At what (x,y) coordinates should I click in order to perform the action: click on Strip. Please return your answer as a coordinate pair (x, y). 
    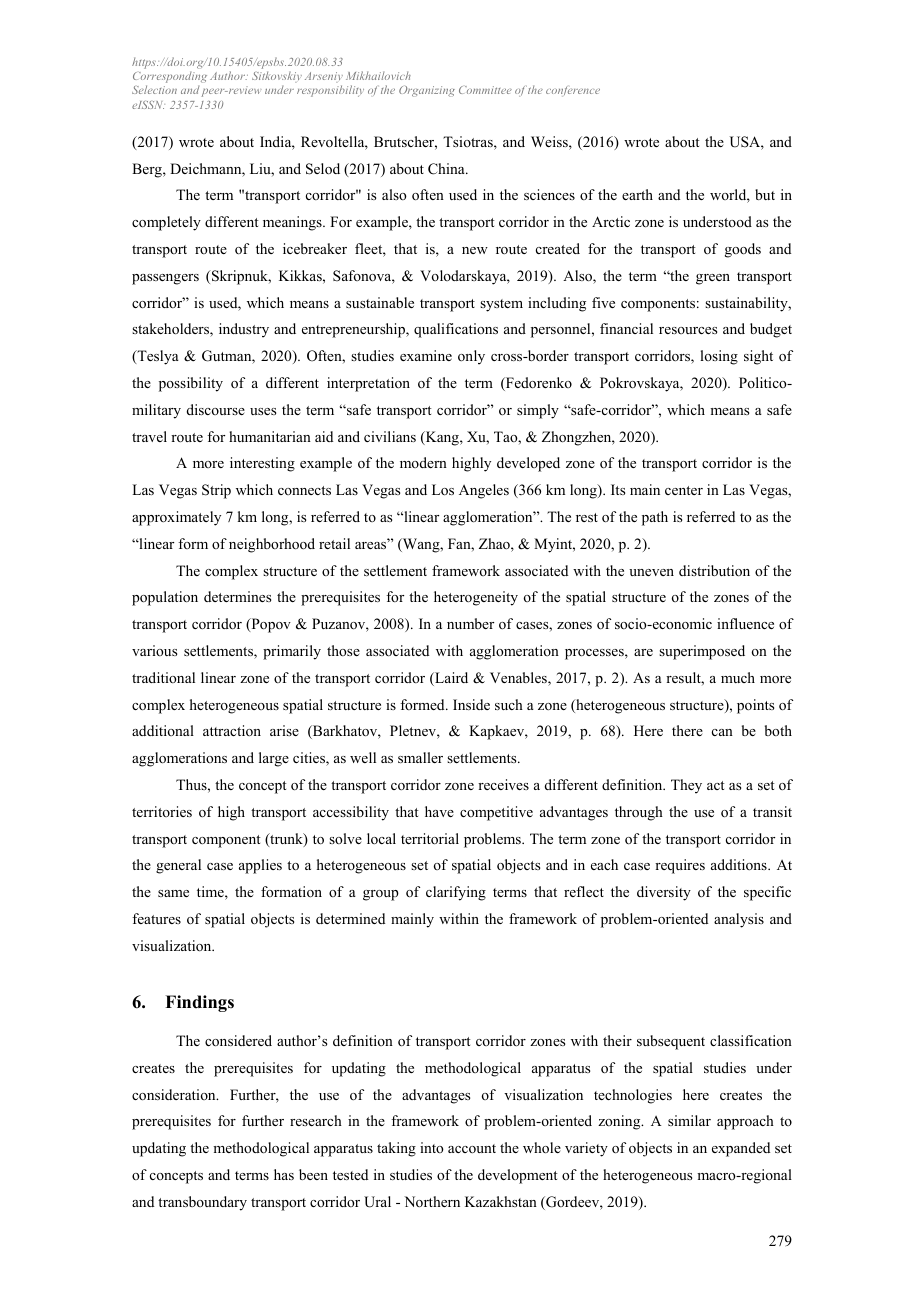
    Looking at the image, I should click on (216, 491).
